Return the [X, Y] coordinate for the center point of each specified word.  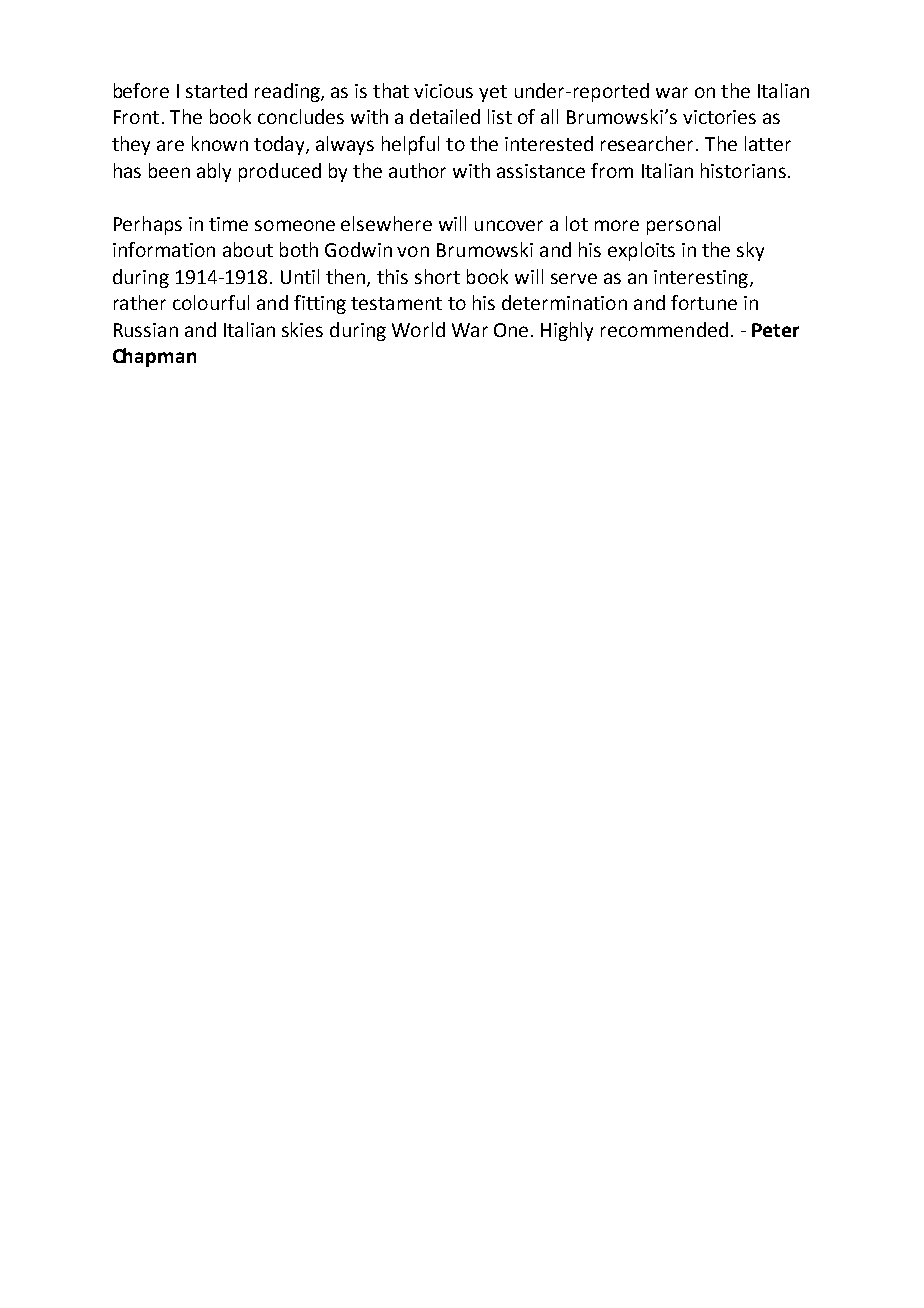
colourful [211, 302]
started [216, 90]
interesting [702, 279]
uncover [509, 225]
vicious [443, 91]
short [437, 276]
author [417, 170]
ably [214, 172]
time [228, 224]
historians [743, 170]
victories [719, 117]
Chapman [154, 357]
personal [683, 225]
